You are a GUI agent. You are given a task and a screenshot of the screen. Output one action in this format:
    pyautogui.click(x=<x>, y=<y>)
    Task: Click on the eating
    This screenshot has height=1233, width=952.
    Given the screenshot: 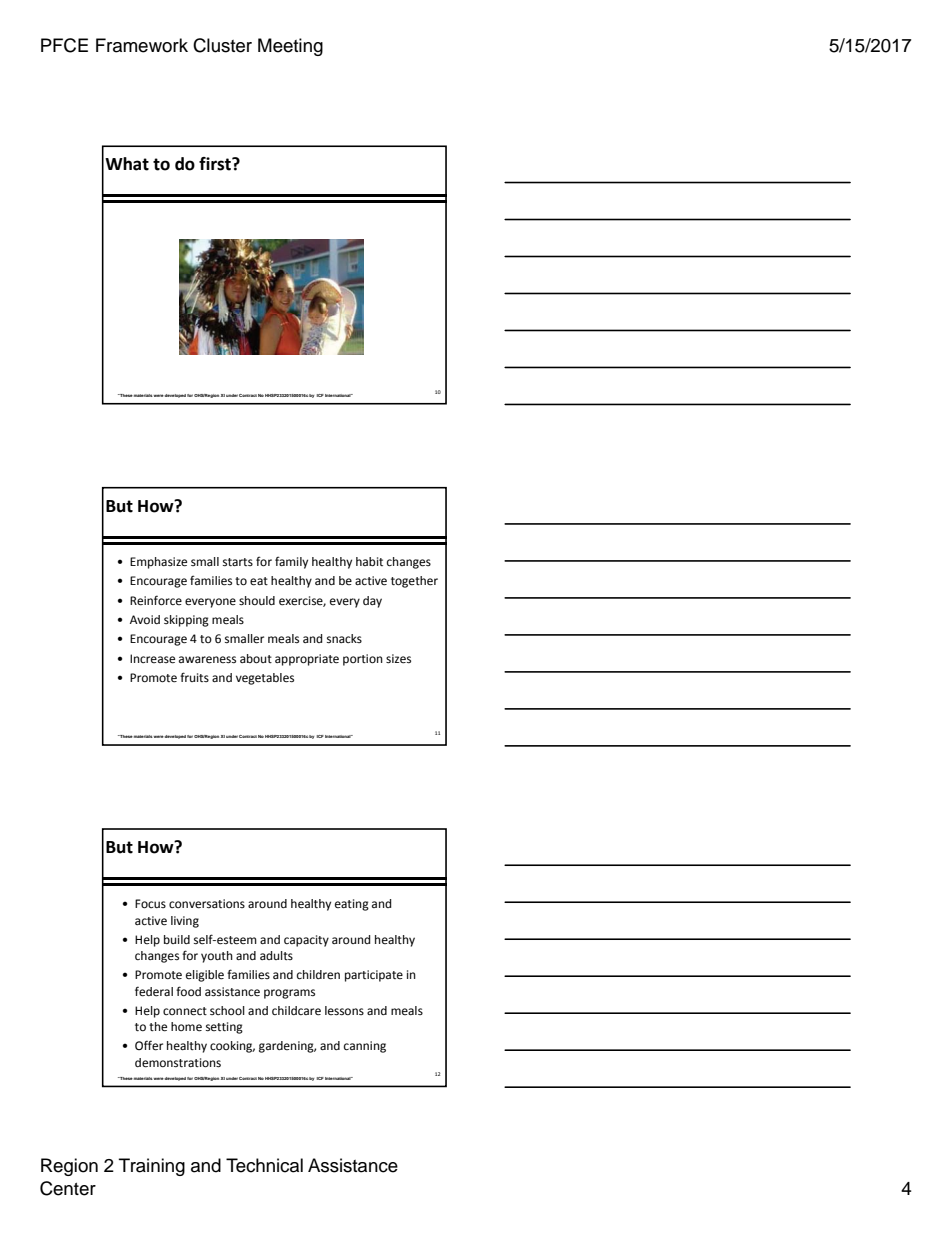 What is the action you would take?
    pyautogui.click(x=352, y=905)
